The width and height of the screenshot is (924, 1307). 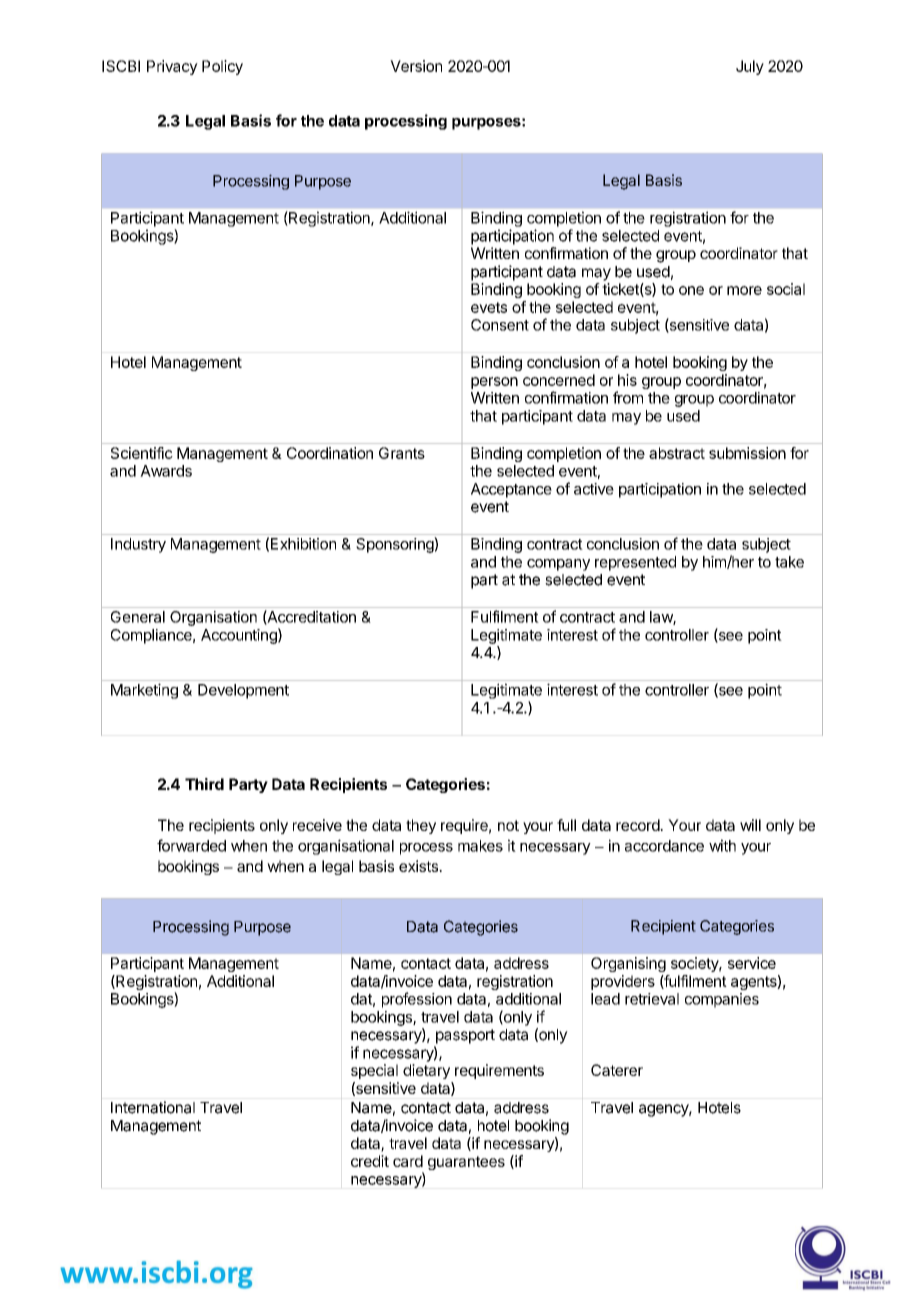 I want to click on Version, so click(x=416, y=66).
